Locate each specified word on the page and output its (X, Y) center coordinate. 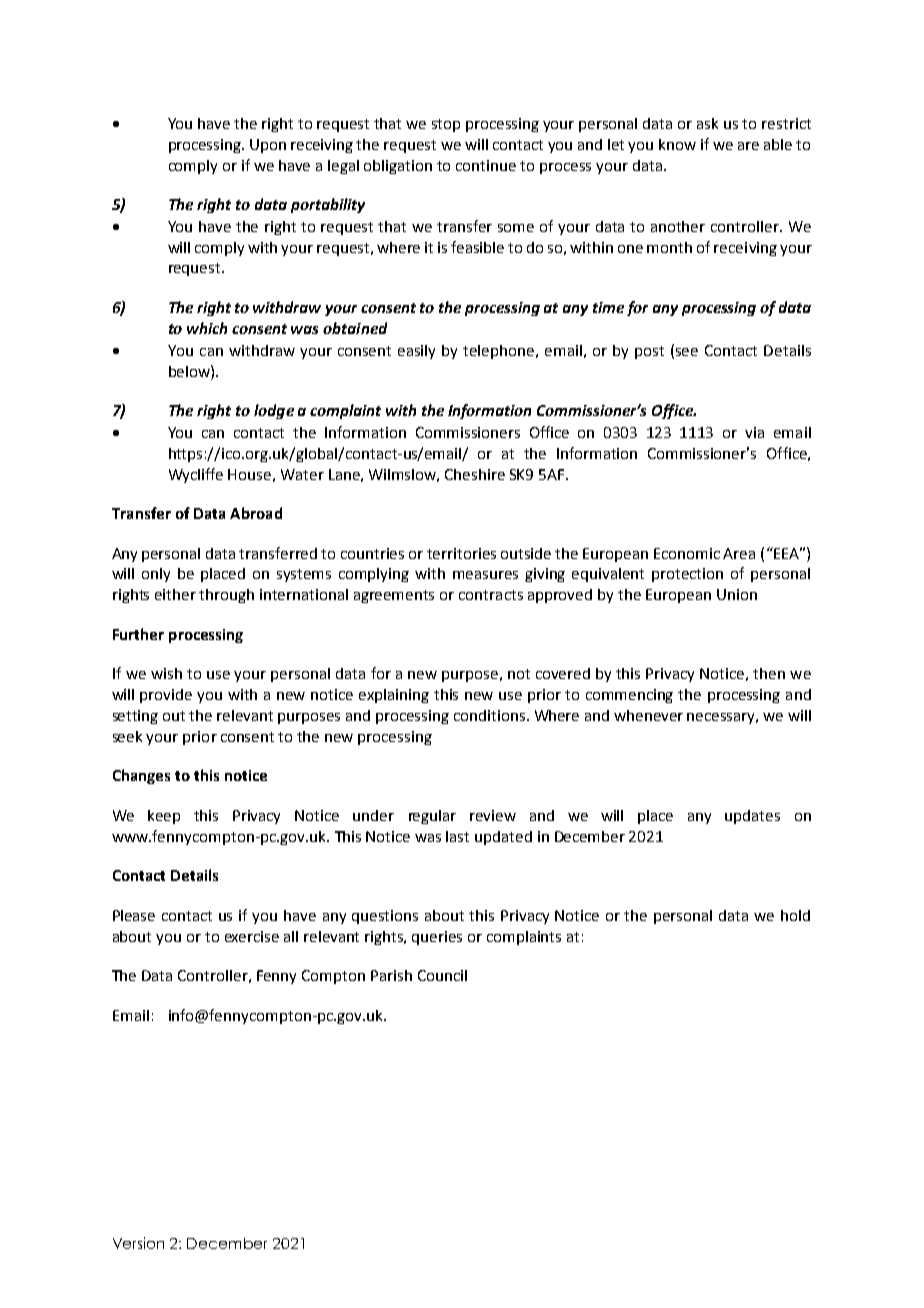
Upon (268, 146)
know (677, 144)
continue (486, 165)
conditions (489, 715)
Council (442, 975)
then (769, 673)
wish (166, 673)
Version (138, 1243)
